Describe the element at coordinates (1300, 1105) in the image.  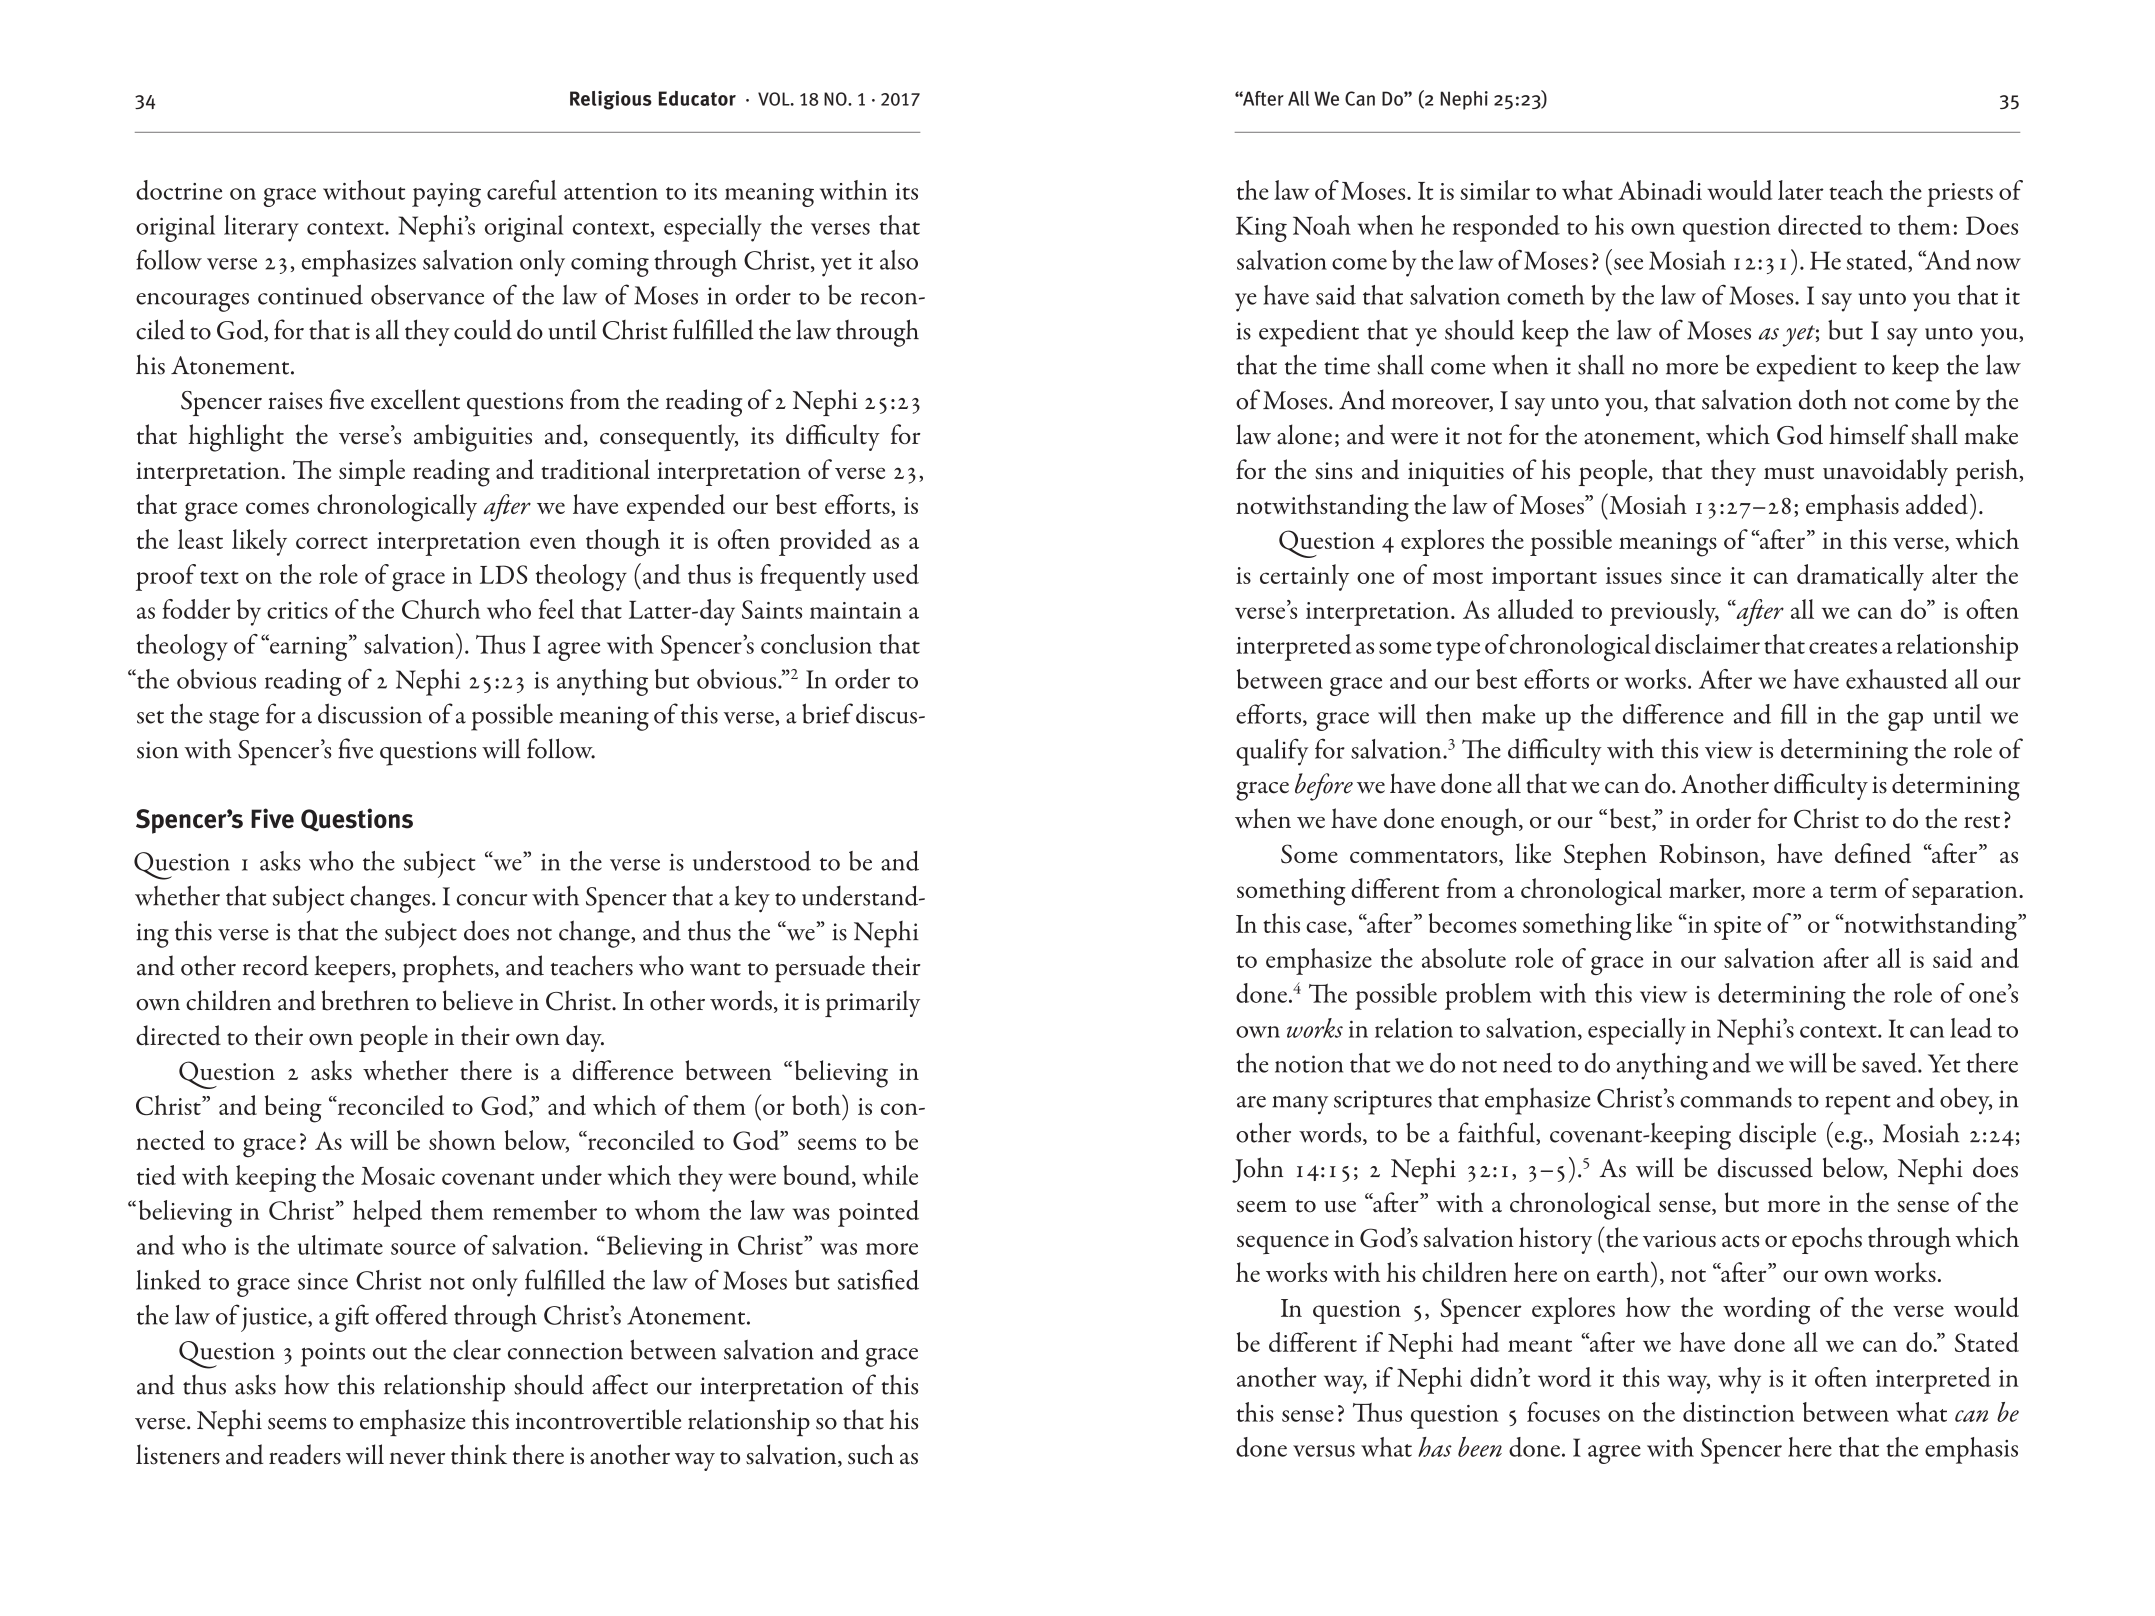
I see `many` at that location.
